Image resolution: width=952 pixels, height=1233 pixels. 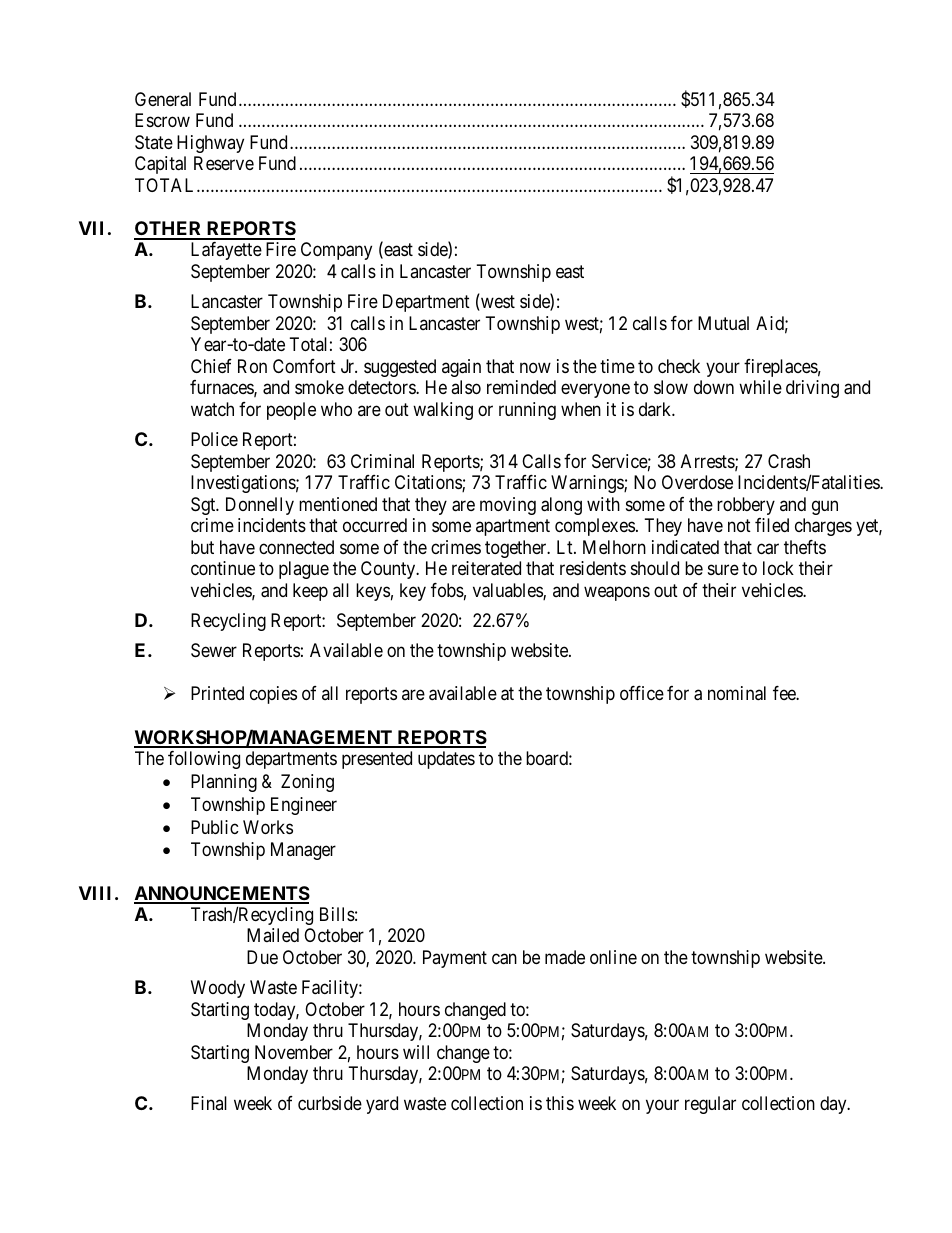 What do you see at coordinates (679, 366) in the page?
I see `check` at bounding box center [679, 366].
